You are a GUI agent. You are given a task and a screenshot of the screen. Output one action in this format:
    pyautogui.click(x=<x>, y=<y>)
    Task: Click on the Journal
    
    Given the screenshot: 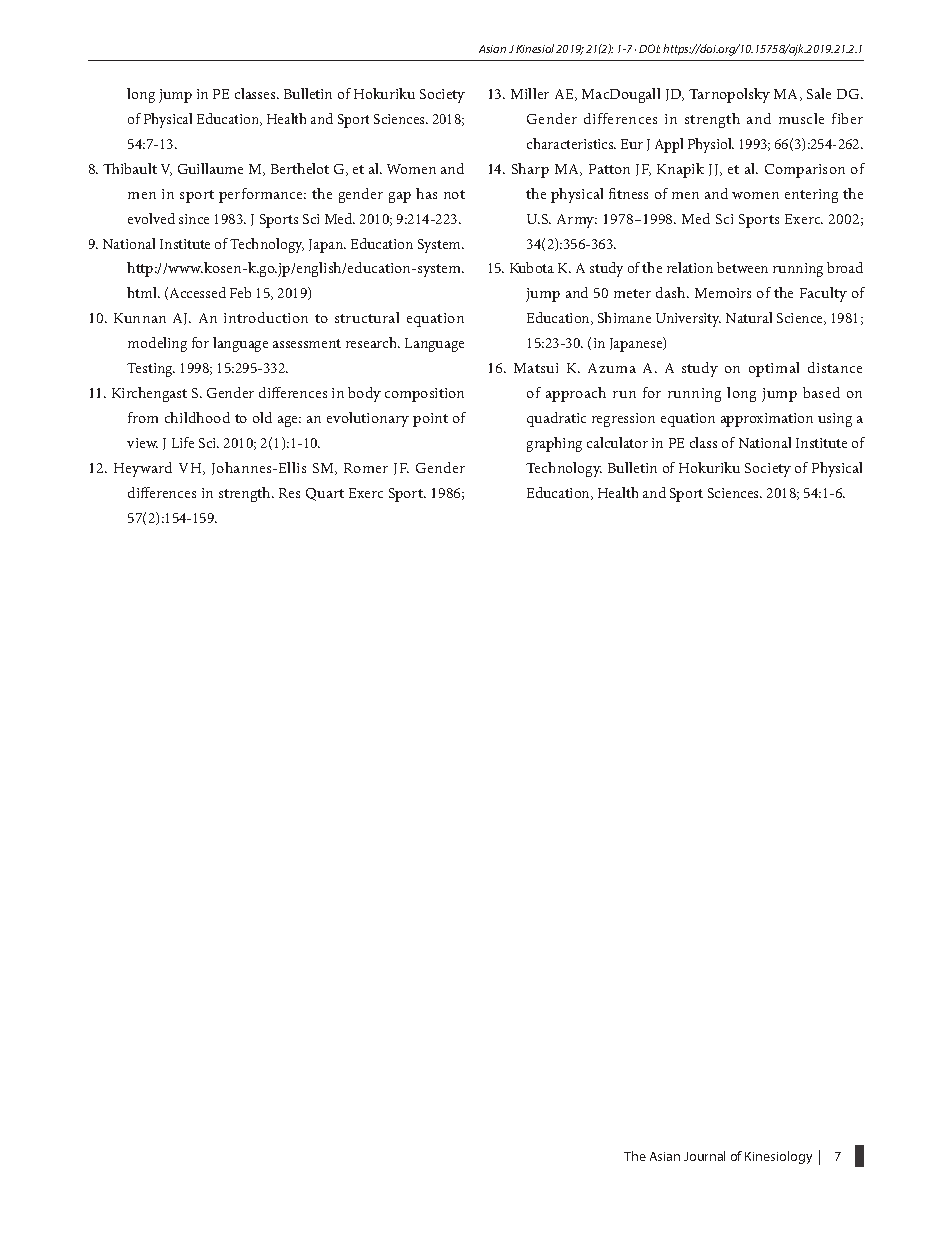 What is the action you would take?
    pyautogui.click(x=704, y=1156)
